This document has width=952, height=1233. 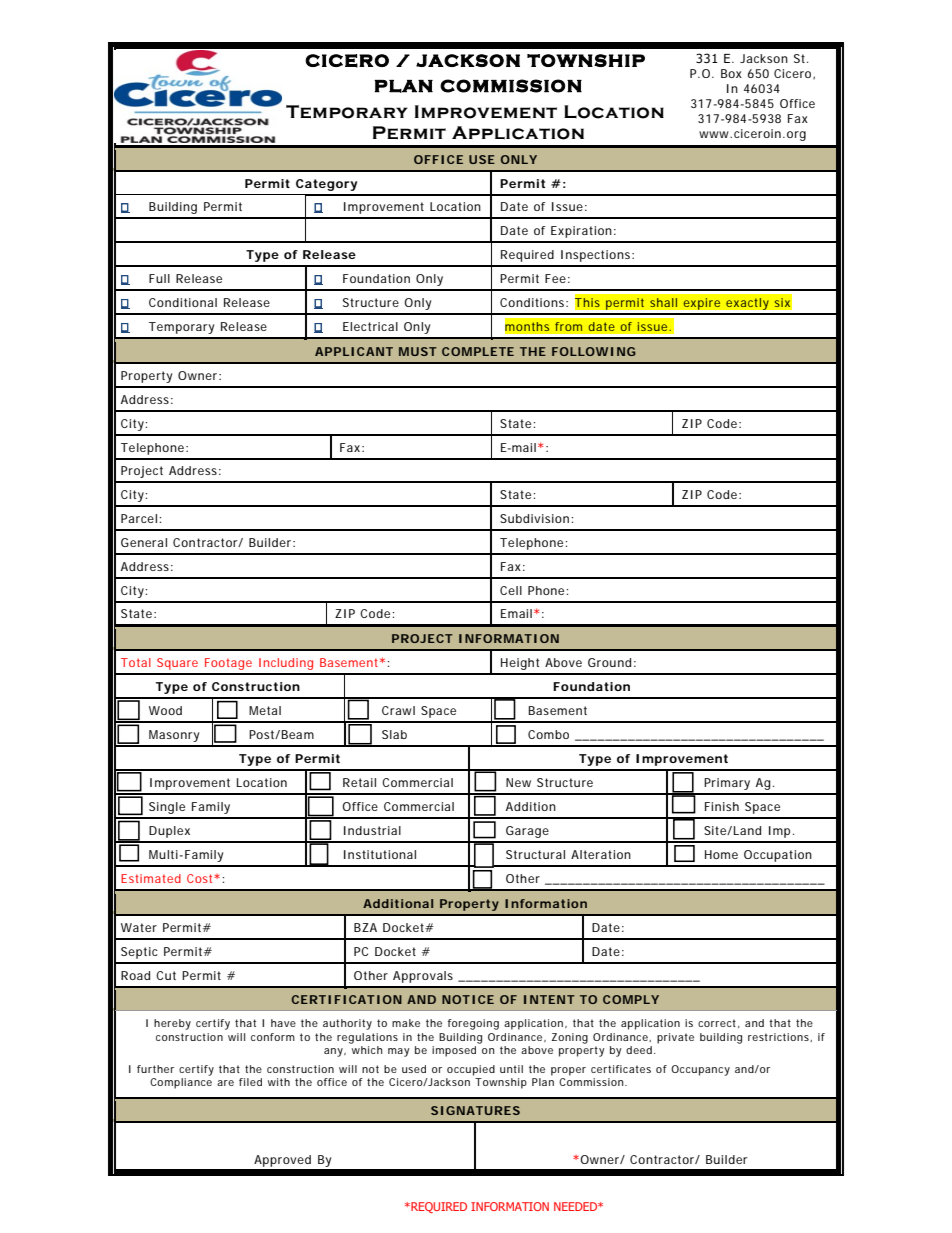 What do you see at coordinates (700, 1070) in the document?
I see `Occupancy` at bounding box center [700, 1070].
